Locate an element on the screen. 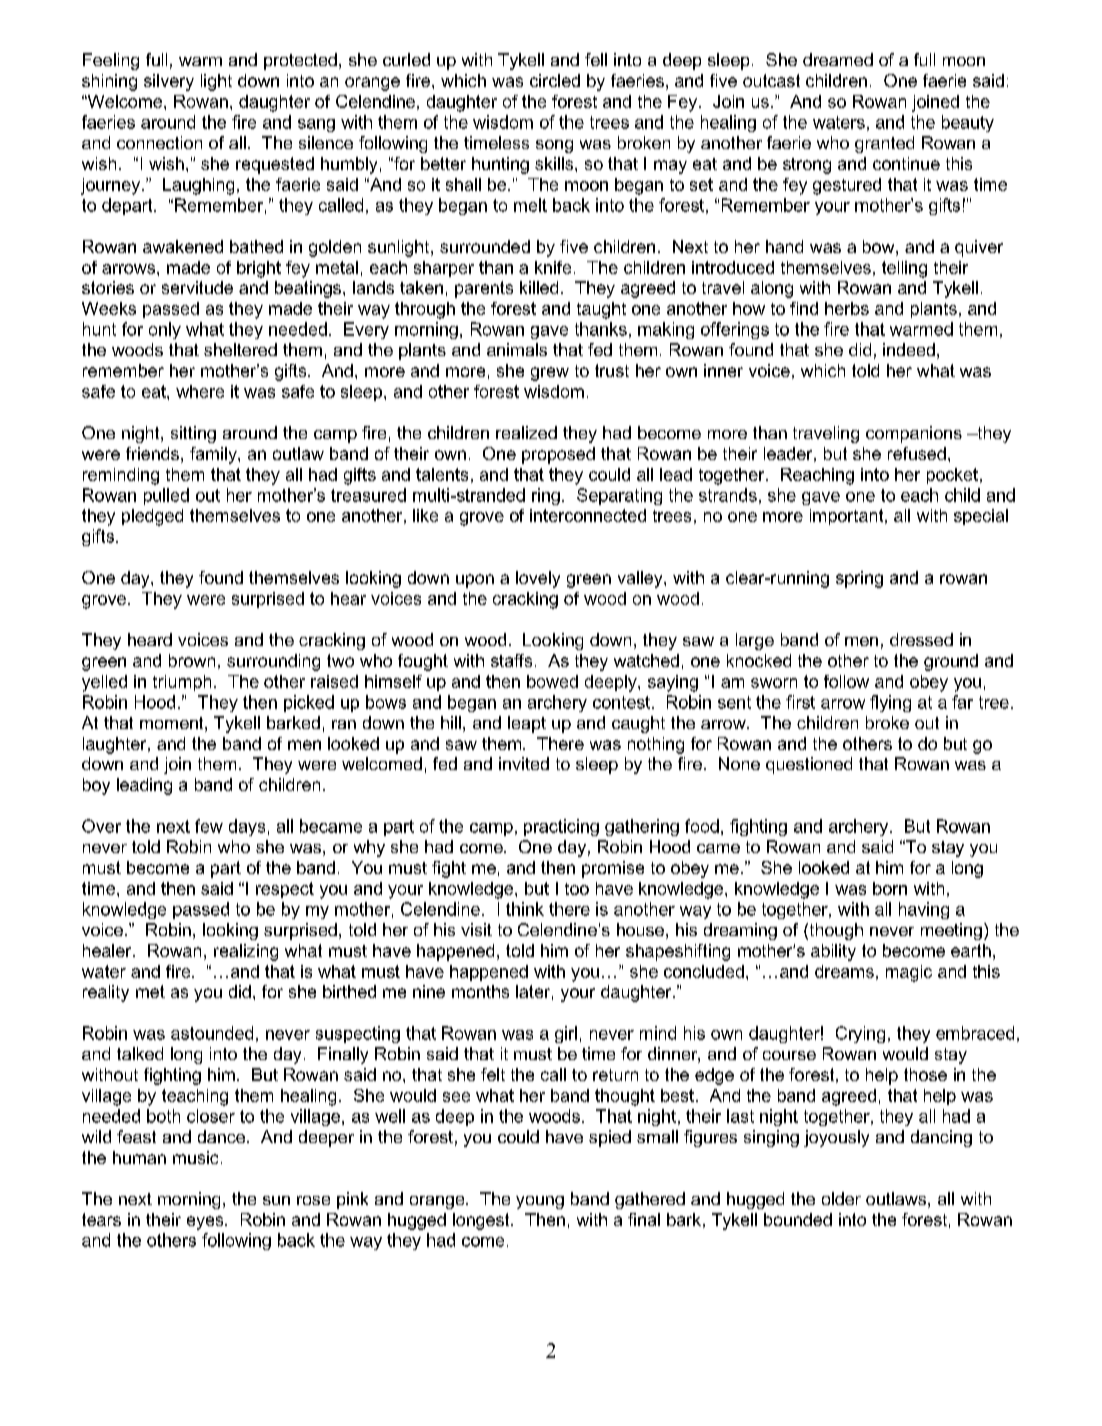 This screenshot has width=1102, height=1426. dressed is located at coordinates (921, 639).
